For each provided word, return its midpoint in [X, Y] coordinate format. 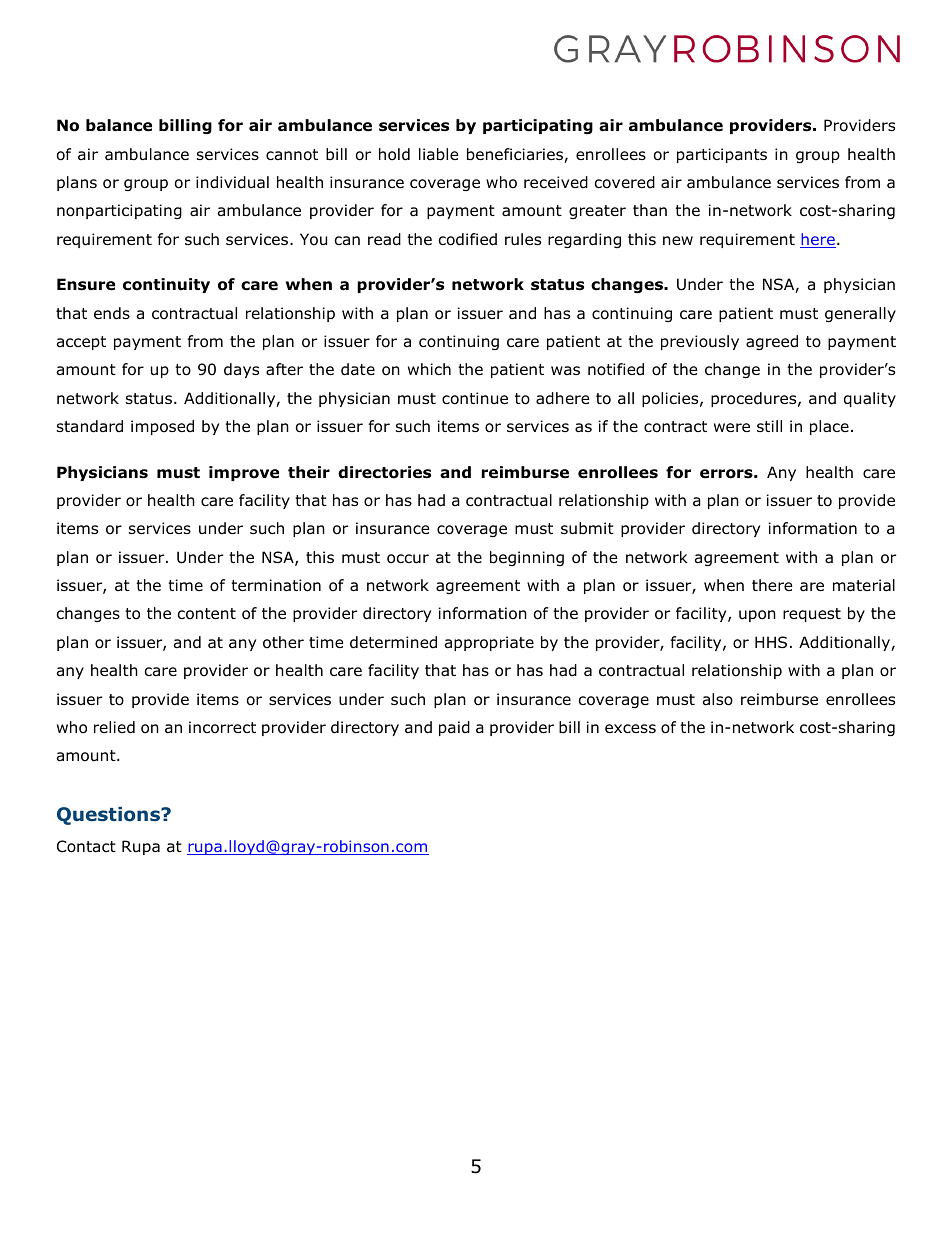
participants [722, 155]
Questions [109, 816]
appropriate [489, 643]
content [207, 614]
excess [630, 728]
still [769, 426]
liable [439, 154]
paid [454, 728]
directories [384, 472]
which [429, 369]
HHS [771, 642]
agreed [772, 342]
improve [244, 473]
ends [112, 313]
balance [119, 125]
